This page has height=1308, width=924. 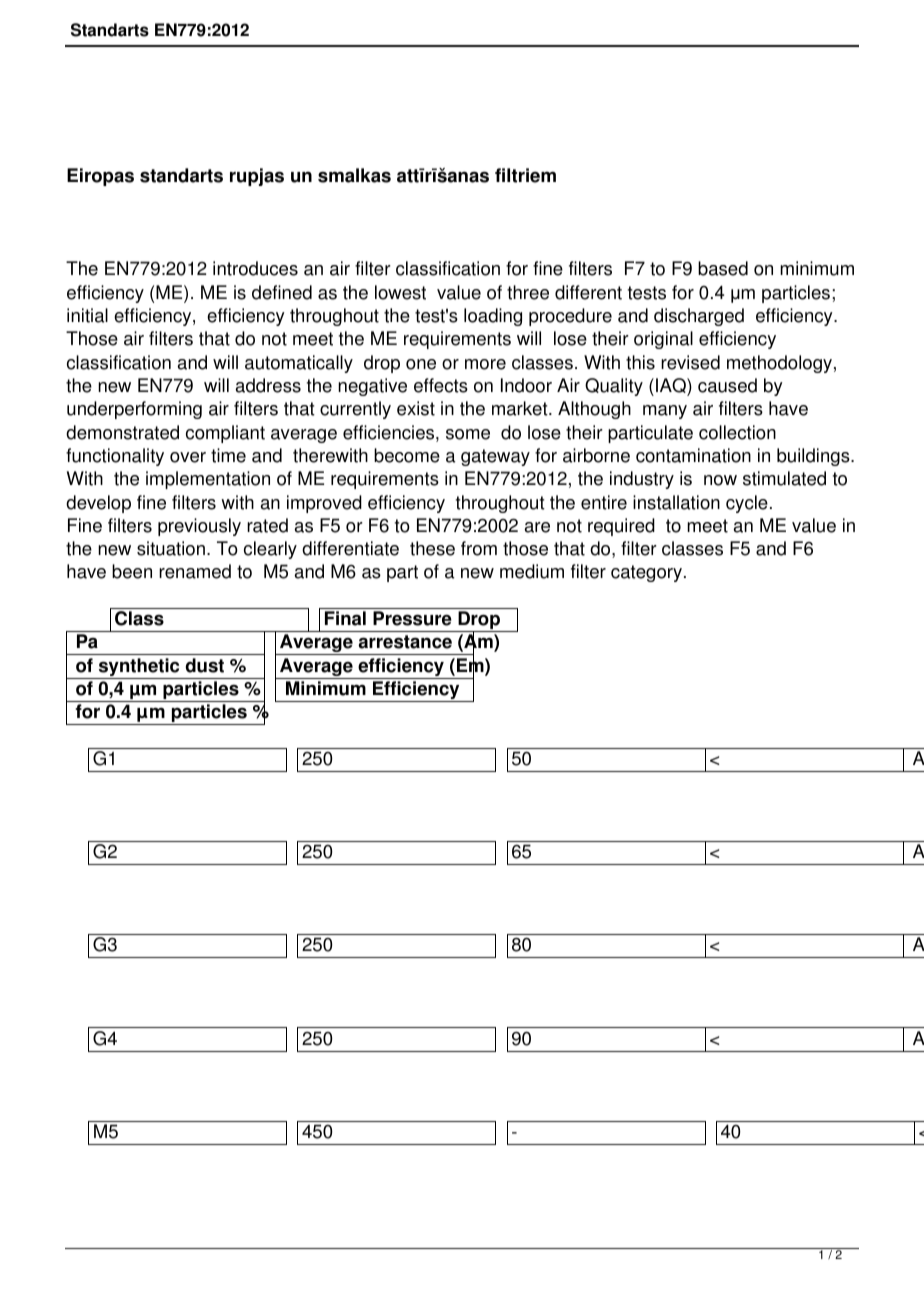 I want to click on underperforming, so click(x=134, y=410).
